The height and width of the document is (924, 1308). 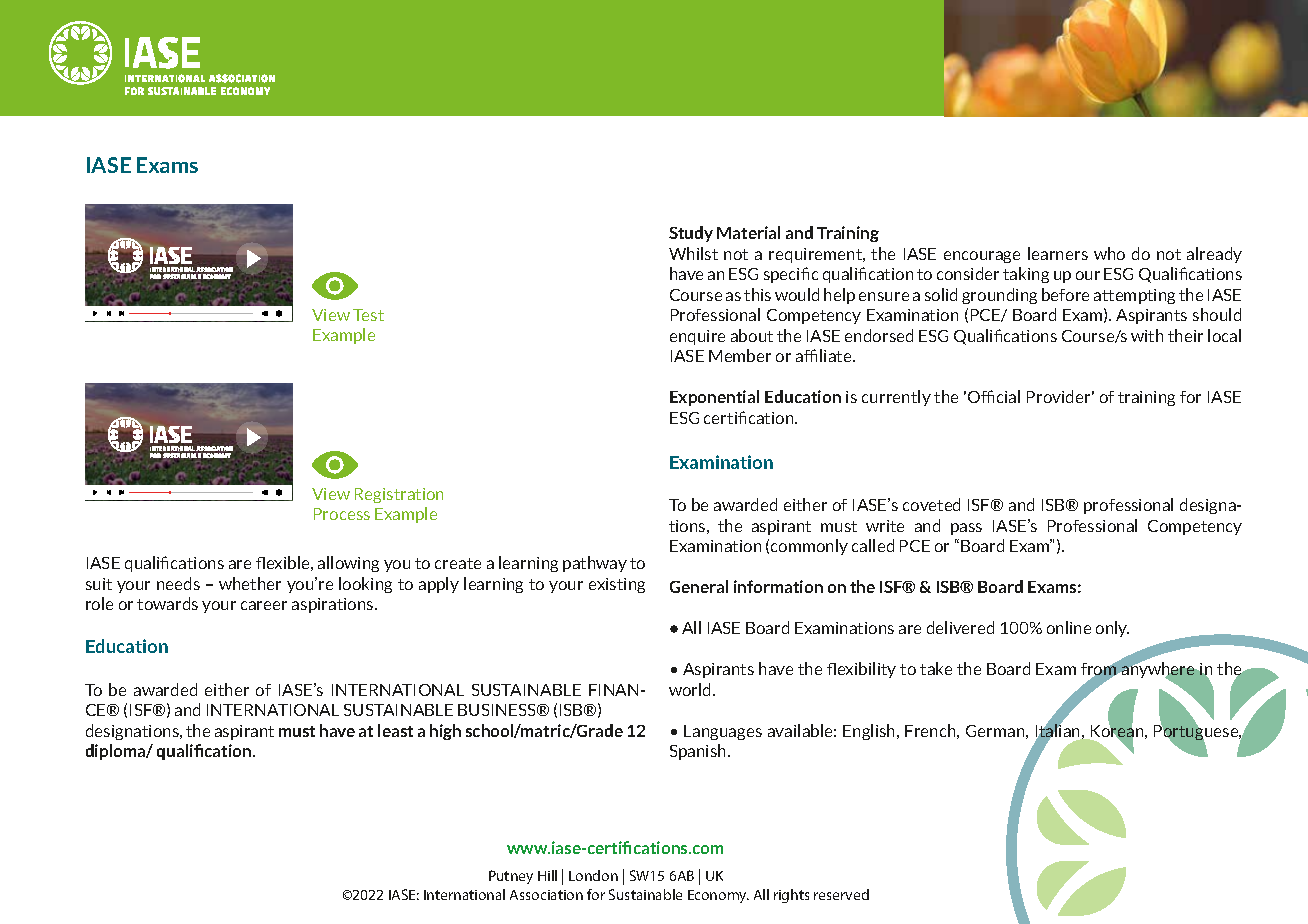 I want to click on London, so click(x=593, y=875).
